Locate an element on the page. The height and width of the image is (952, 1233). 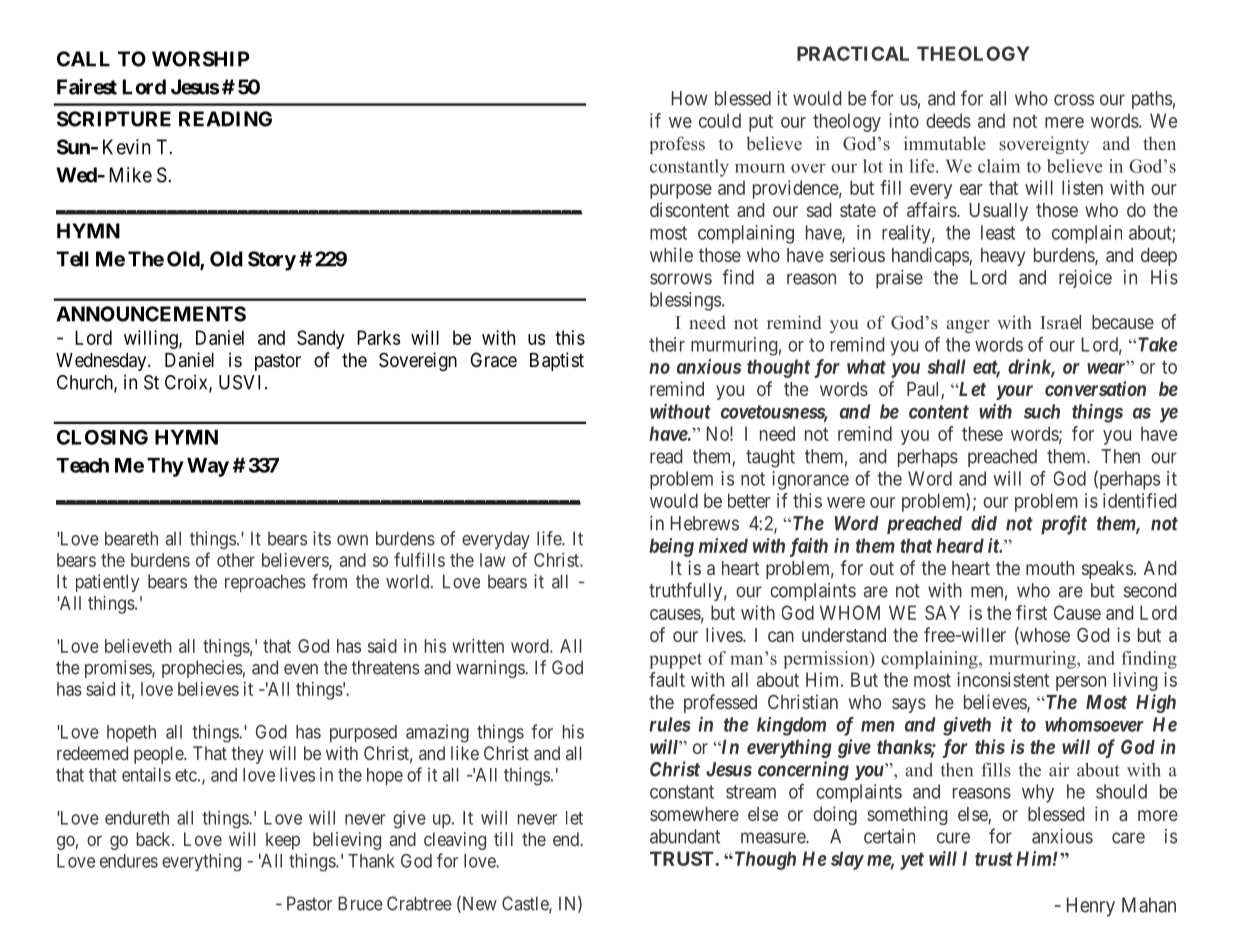
Henry is located at coordinates (1091, 907).
